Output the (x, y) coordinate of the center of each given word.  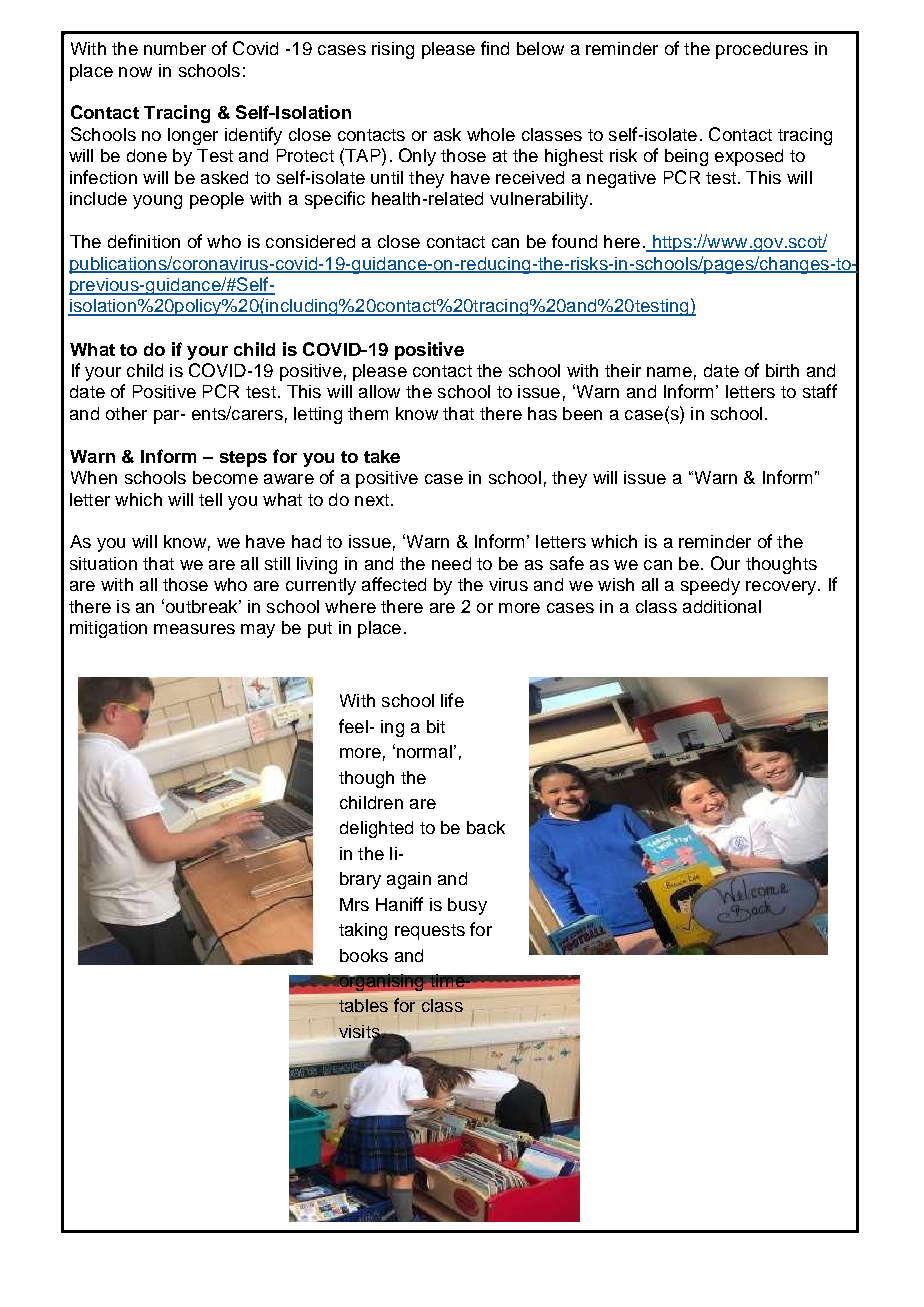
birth (782, 370)
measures (194, 629)
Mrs (354, 904)
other (126, 413)
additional (722, 606)
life (452, 700)
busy (467, 906)
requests (430, 932)
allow (379, 391)
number (175, 48)
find (495, 48)
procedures (762, 50)
